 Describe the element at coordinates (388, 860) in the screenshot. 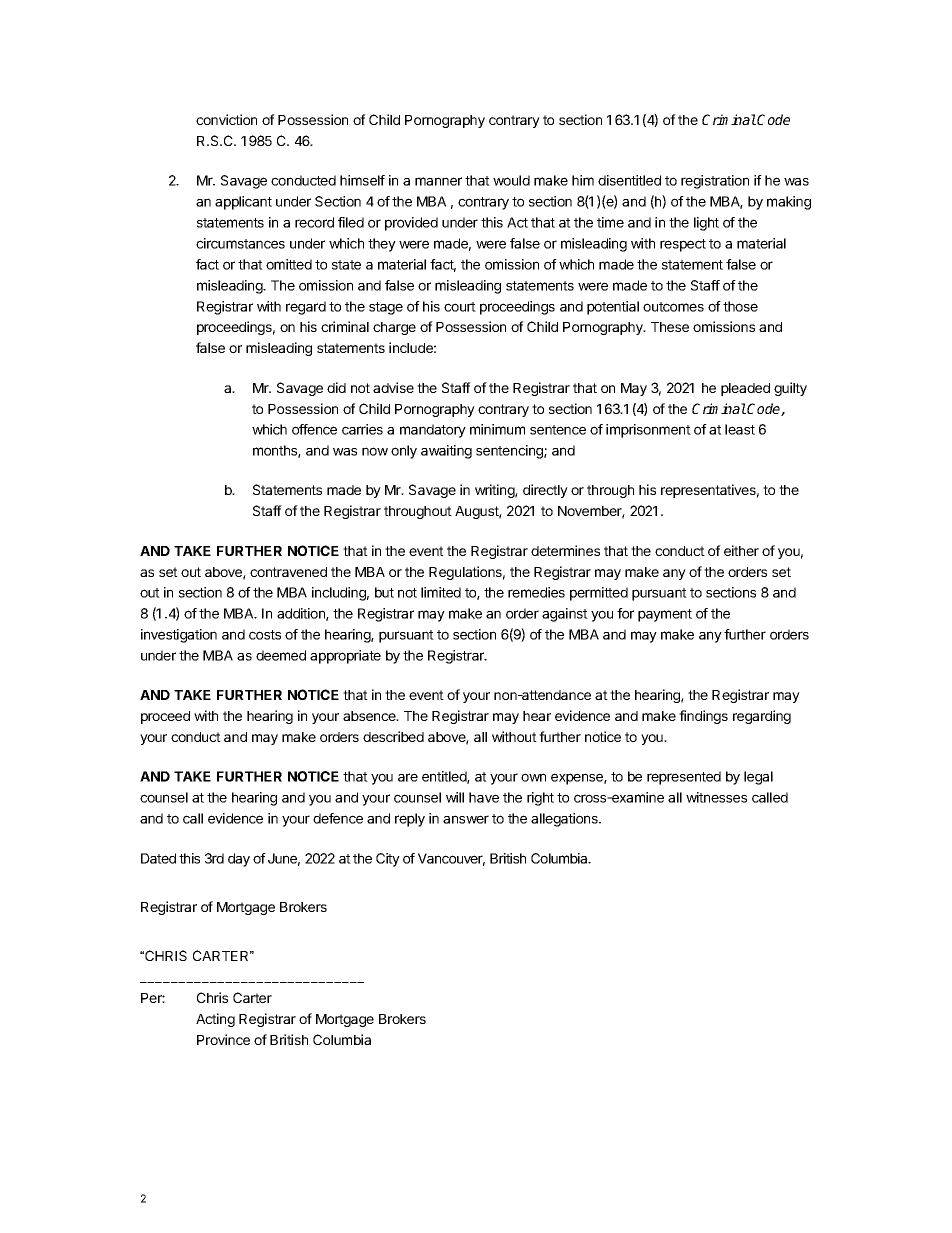

I see `City` at that location.
